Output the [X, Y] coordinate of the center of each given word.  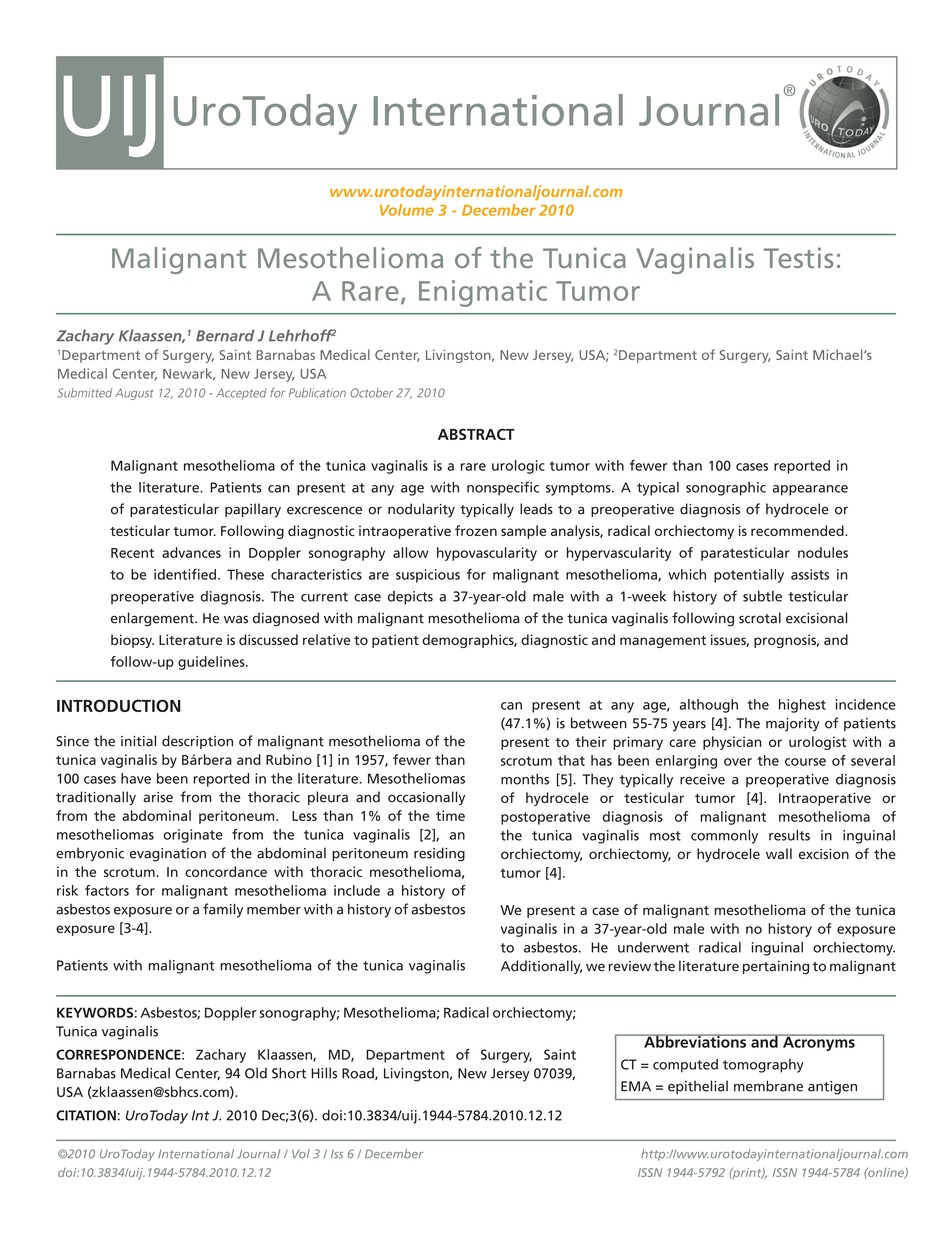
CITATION [86, 1115]
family [223, 910]
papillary [253, 510]
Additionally [541, 967]
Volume [407, 210]
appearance [810, 490]
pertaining [776, 968]
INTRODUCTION [119, 705]
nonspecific [503, 488]
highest [802, 706]
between [599, 723]
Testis [799, 257]
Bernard [225, 335]
